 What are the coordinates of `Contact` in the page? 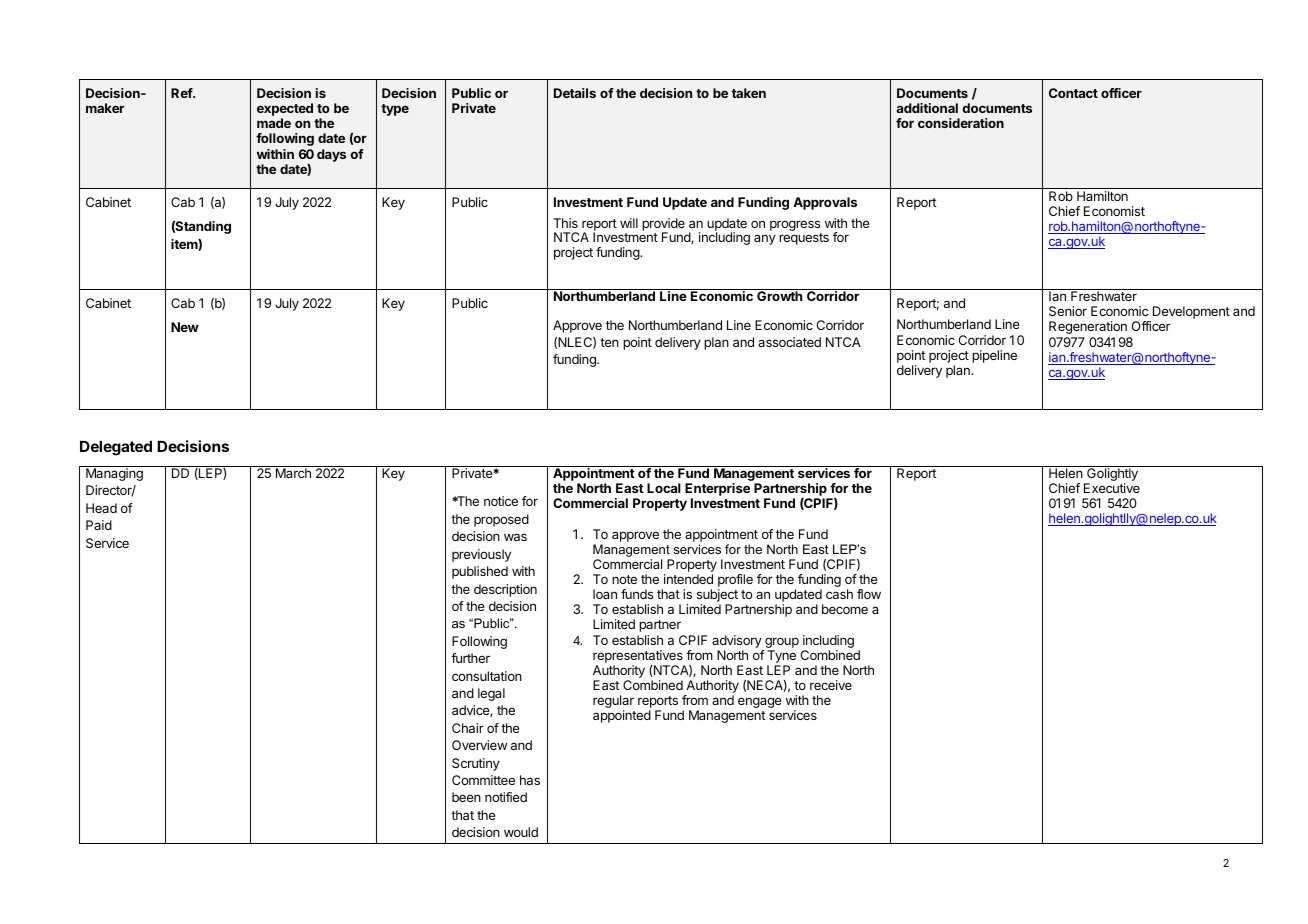 It's located at (1073, 93).
